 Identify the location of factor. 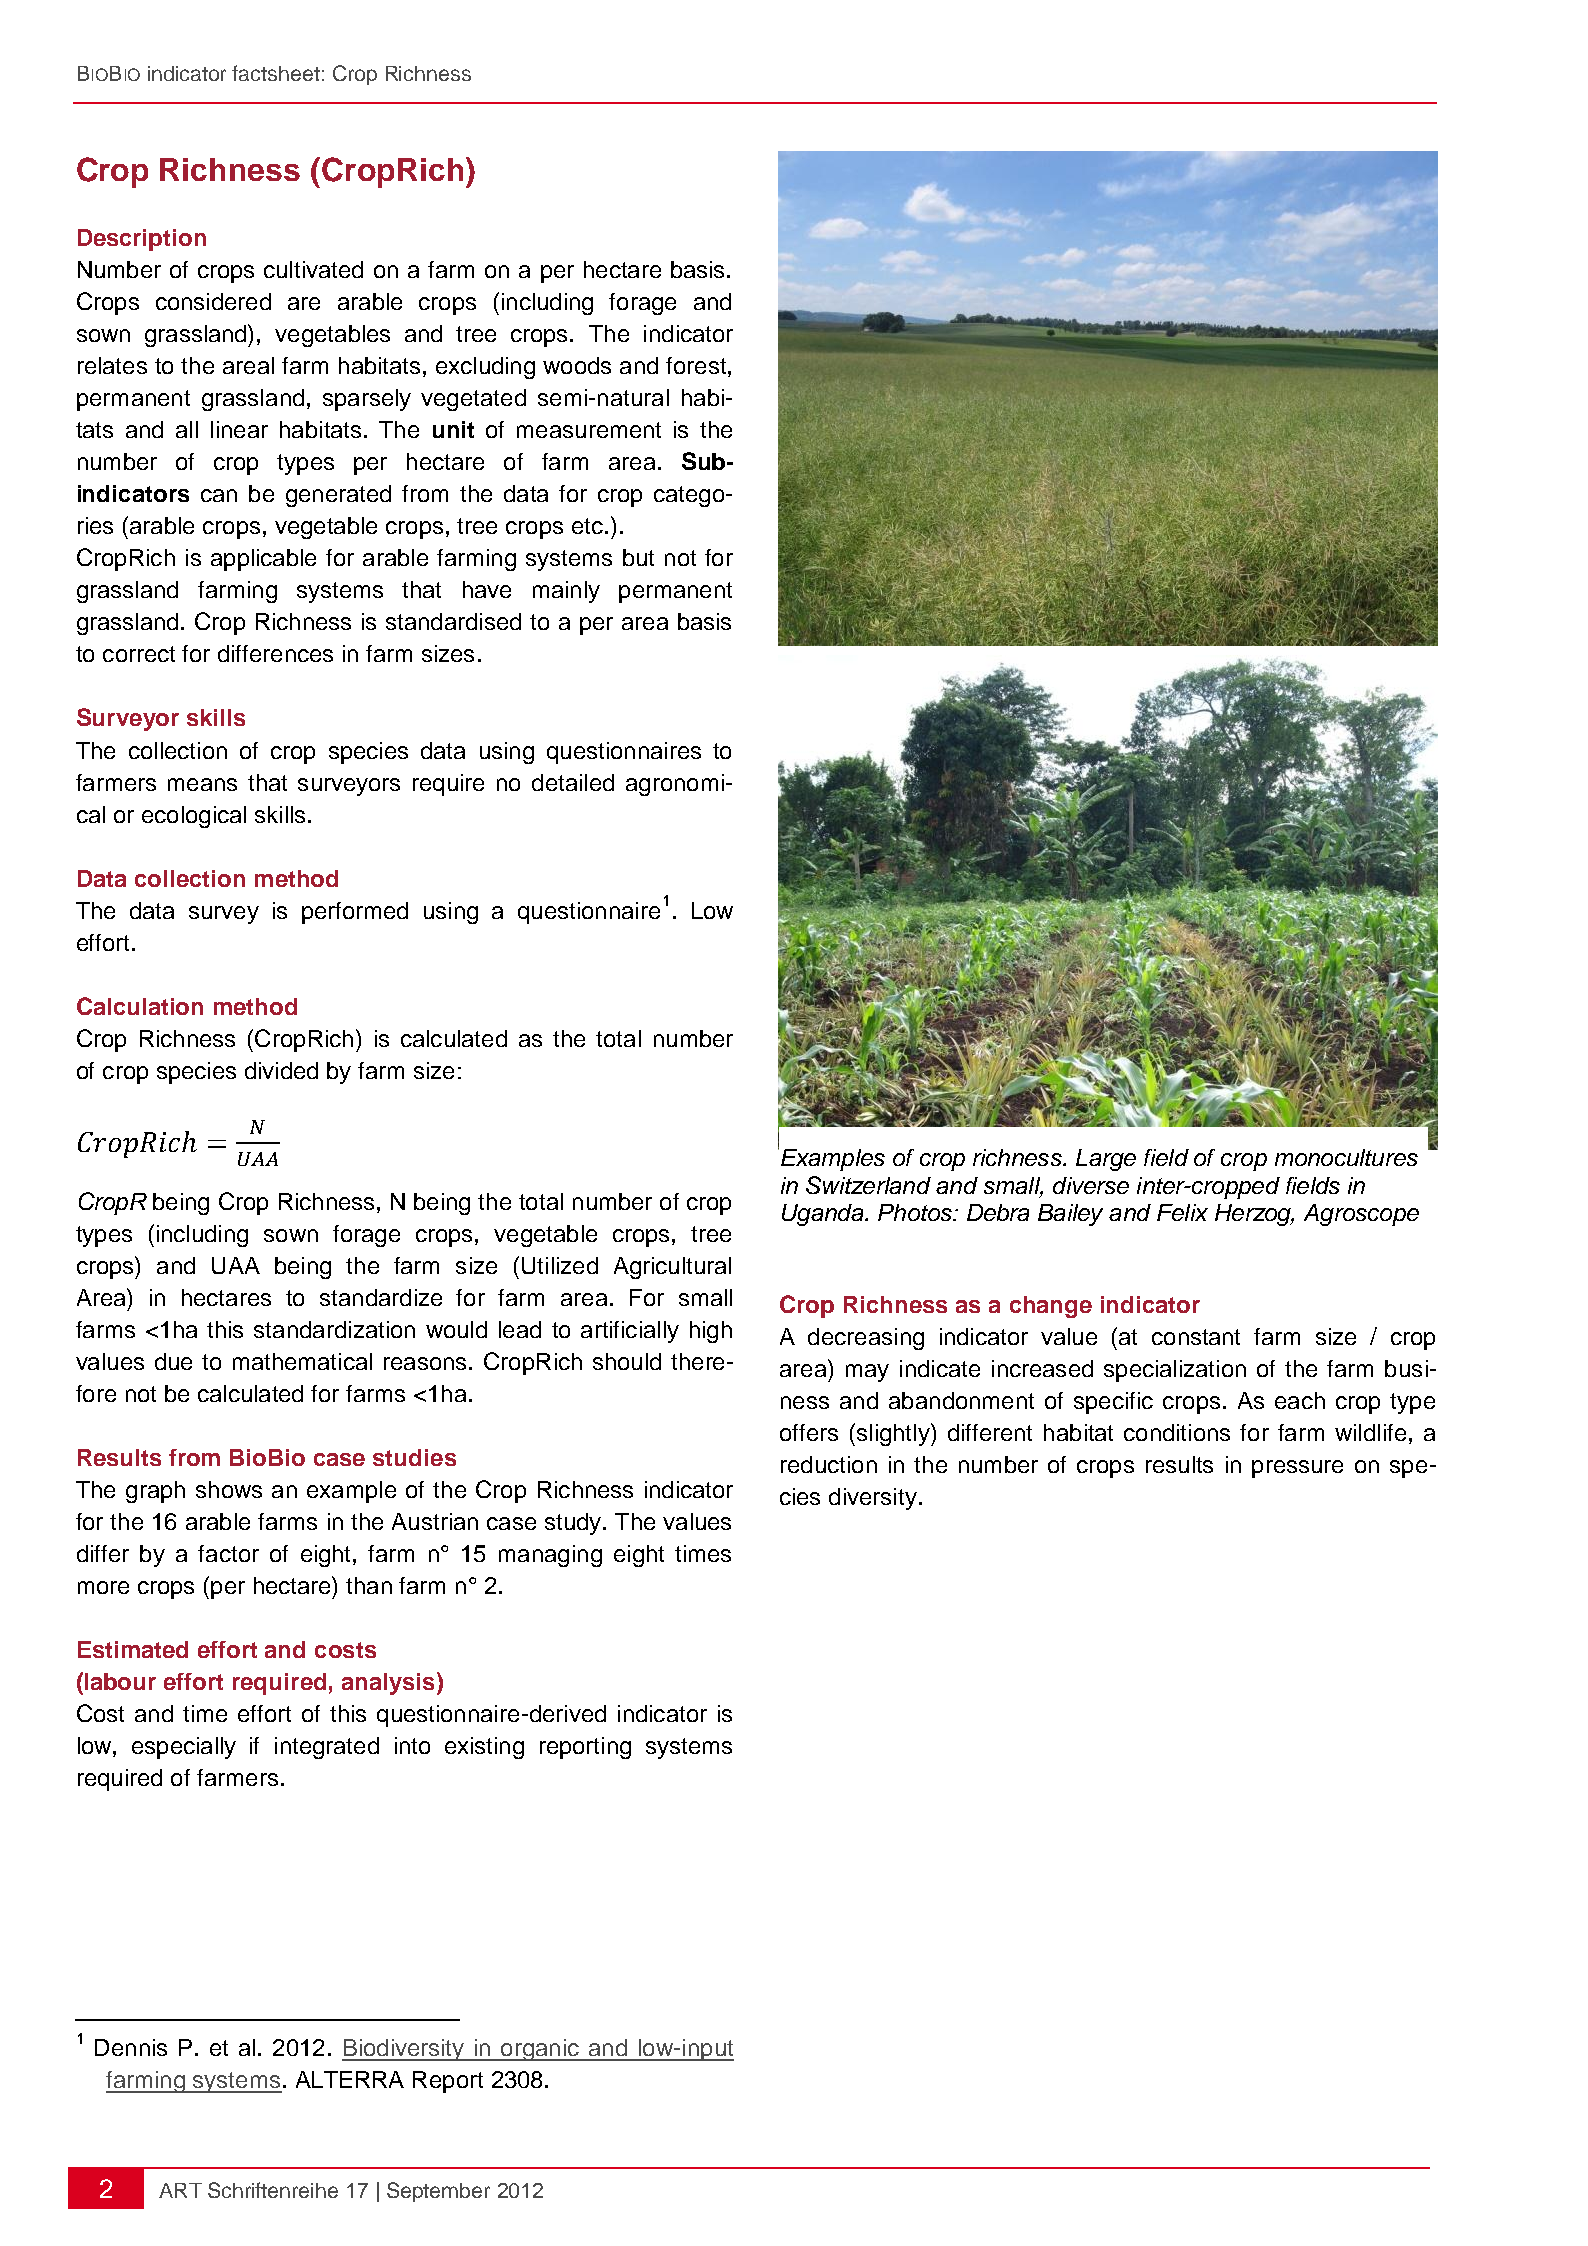
(228, 1553).
